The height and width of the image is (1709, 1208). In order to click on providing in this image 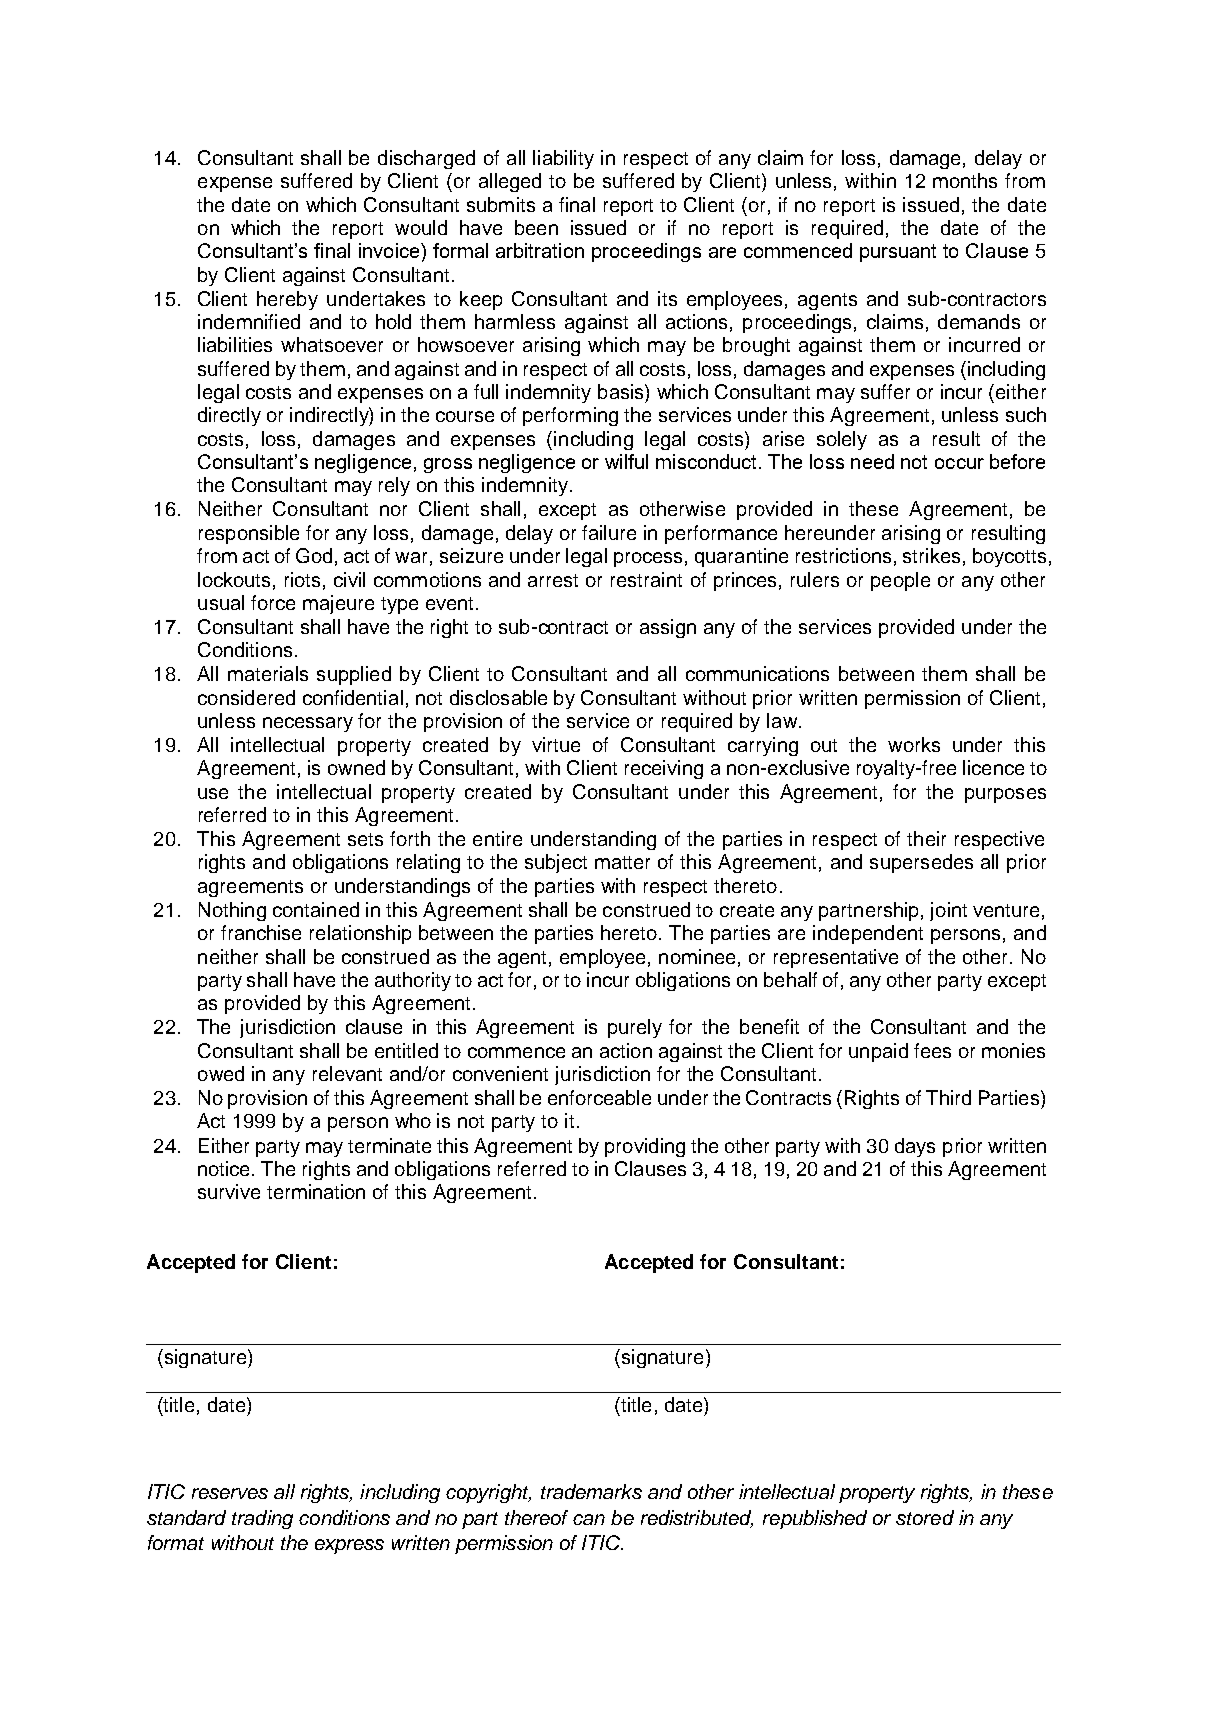, I will do `click(645, 1147)`.
